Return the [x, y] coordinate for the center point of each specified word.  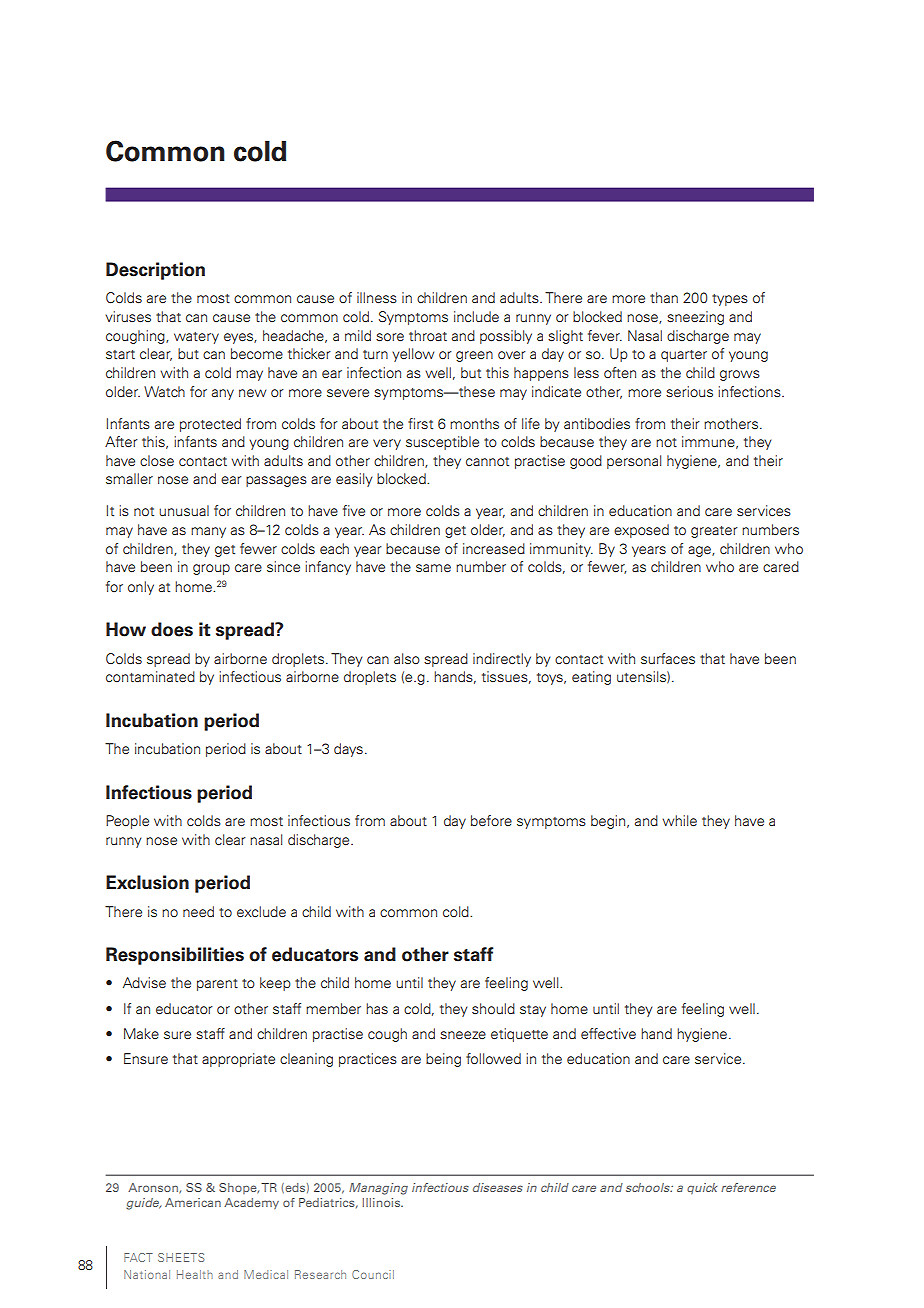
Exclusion [147, 882]
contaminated [150, 676]
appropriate [238, 1060]
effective [608, 1033]
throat [428, 335]
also [407, 658]
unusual [184, 510]
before [491, 820]
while [680, 820]
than [664, 297]
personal [634, 462]
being [443, 1060]
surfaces [668, 658]
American [193, 1202]
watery [196, 338]
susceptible [442, 443]
